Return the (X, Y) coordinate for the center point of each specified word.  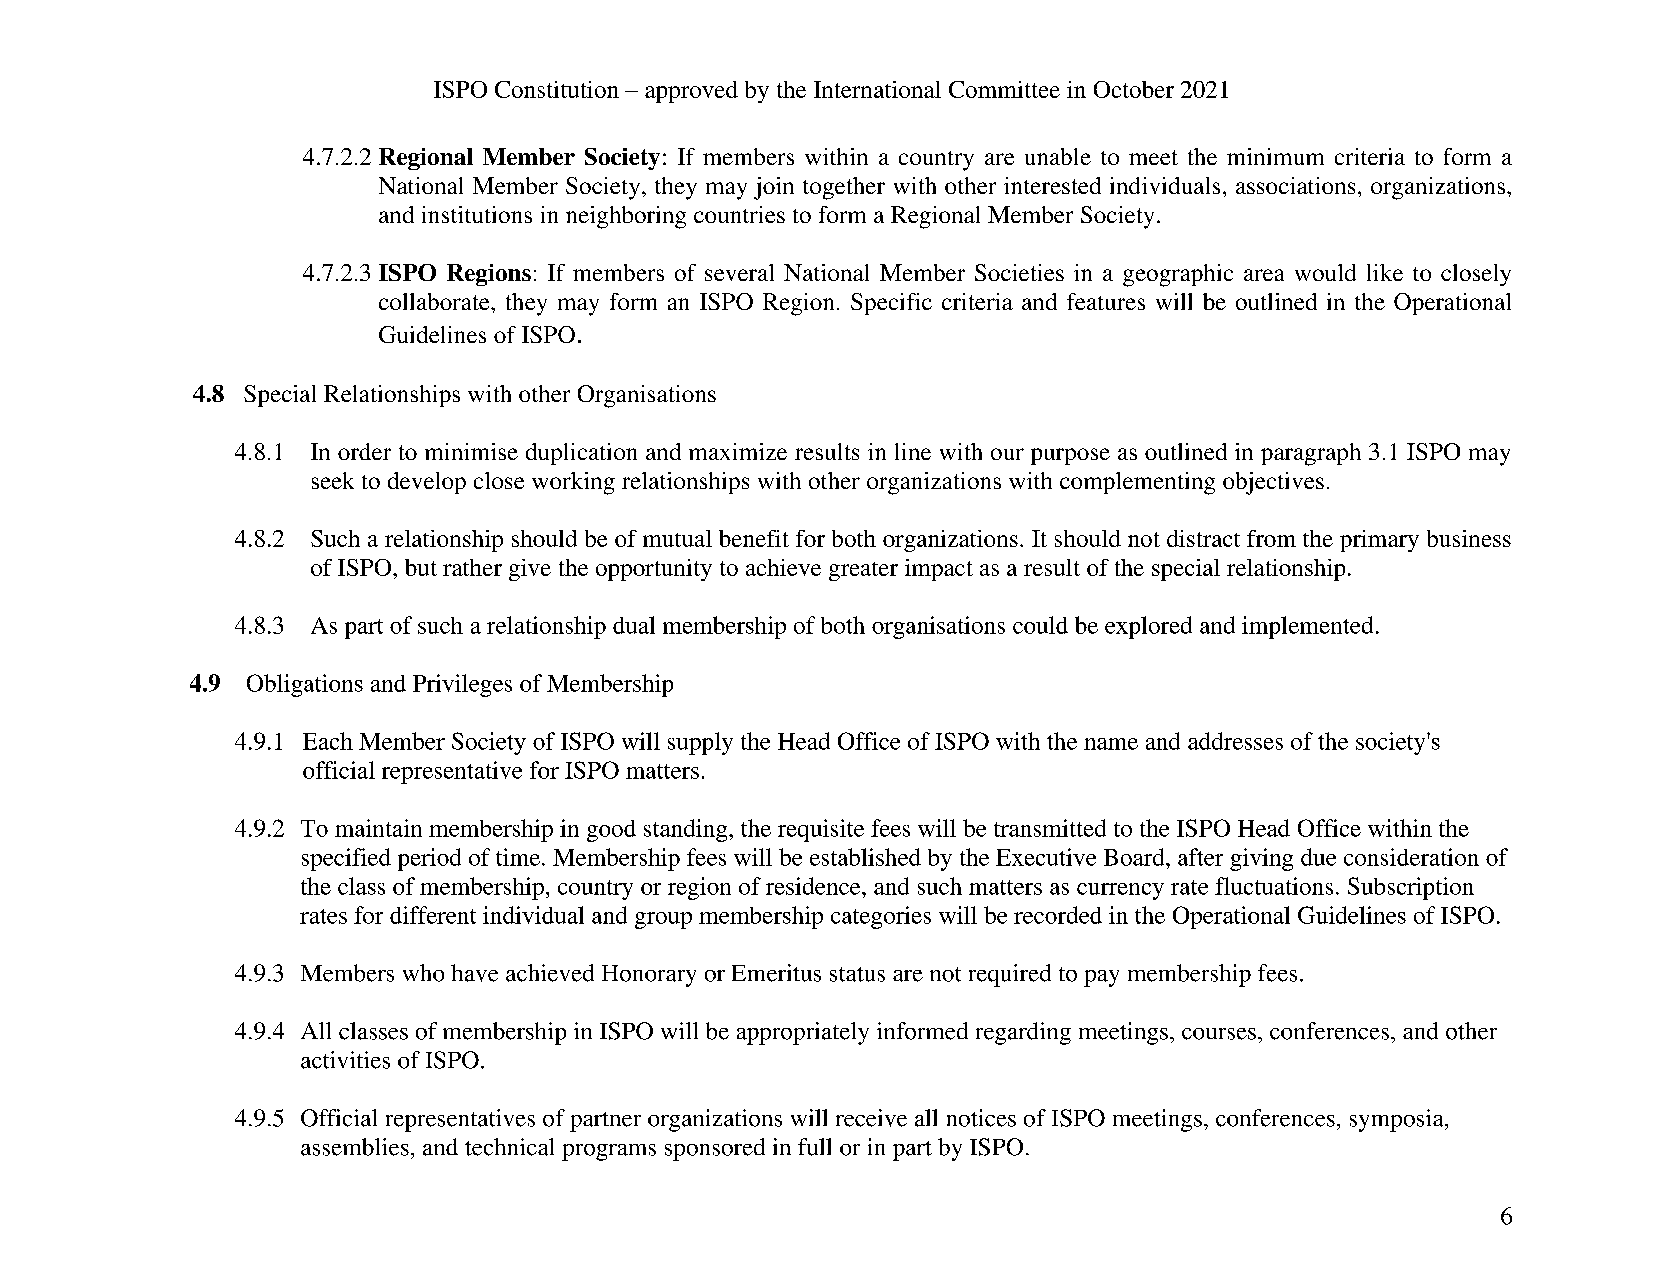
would (1325, 272)
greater (863, 571)
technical (509, 1147)
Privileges (462, 685)
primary (1379, 541)
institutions (477, 214)
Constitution (557, 89)
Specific (891, 304)
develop (427, 483)
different (433, 915)
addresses (1235, 741)
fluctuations (1274, 886)
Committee (1004, 89)
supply (700, 743)
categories (881, 917)
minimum (1275, 156)
